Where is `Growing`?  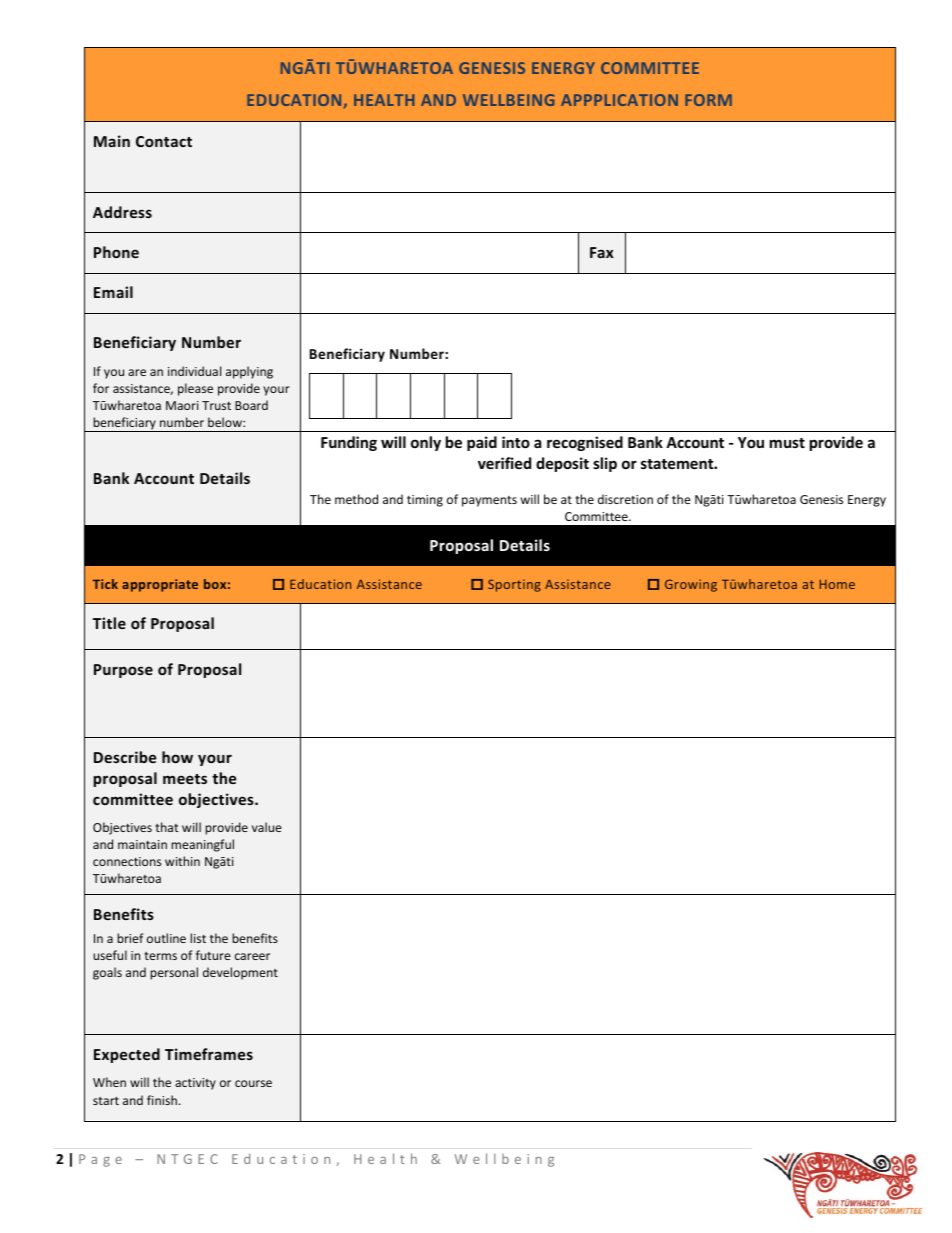 Growing is located at coordinates (691, 585).
